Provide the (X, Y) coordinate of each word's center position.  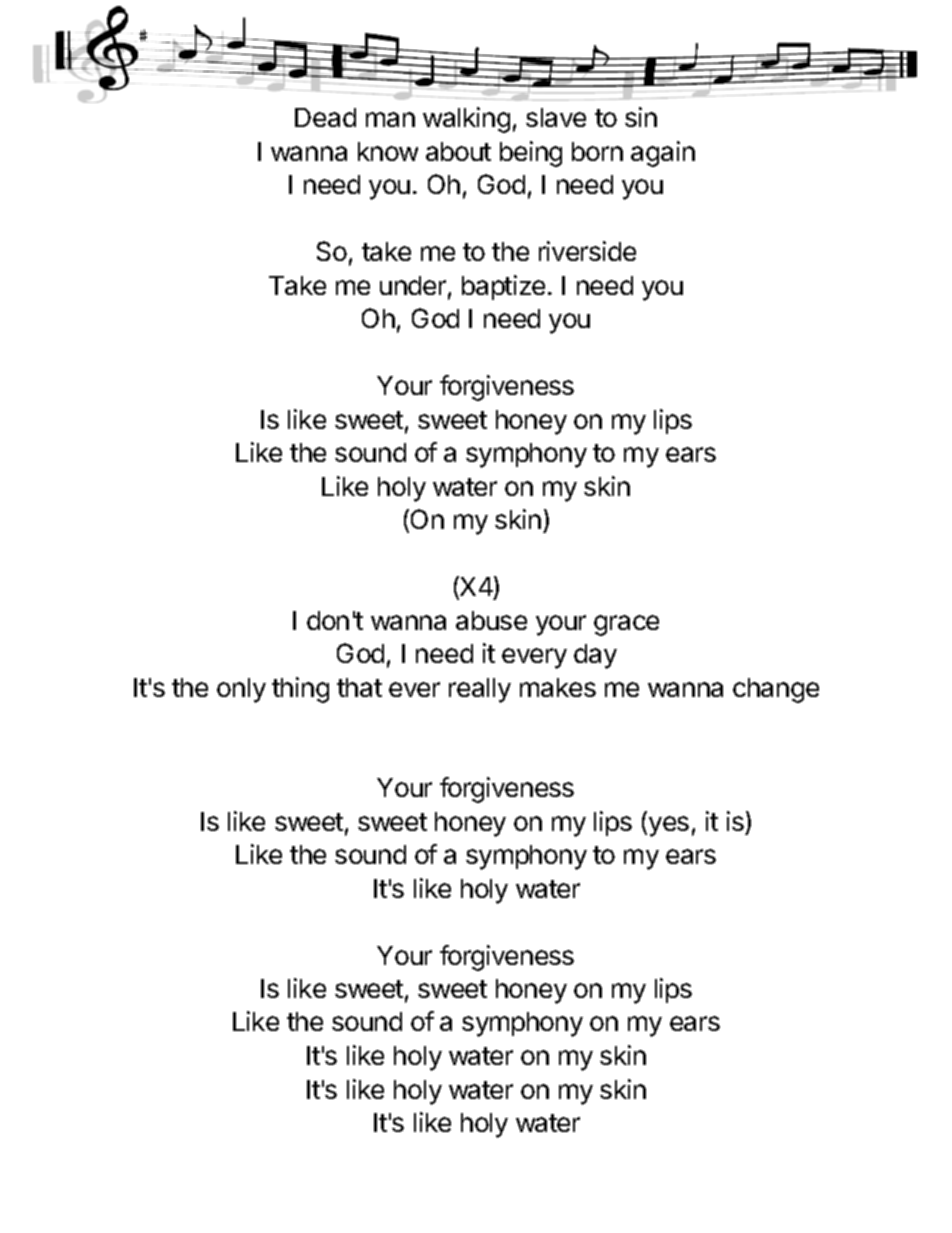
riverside (587, 251)
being (531, 154)
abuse (491, 620)
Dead (325, 117)
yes (669, 826)
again (663, 154)
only (241, 690)
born (597, 151)
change (776, 690)
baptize (503, 287)
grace (626, 625)
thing (300, 690)
